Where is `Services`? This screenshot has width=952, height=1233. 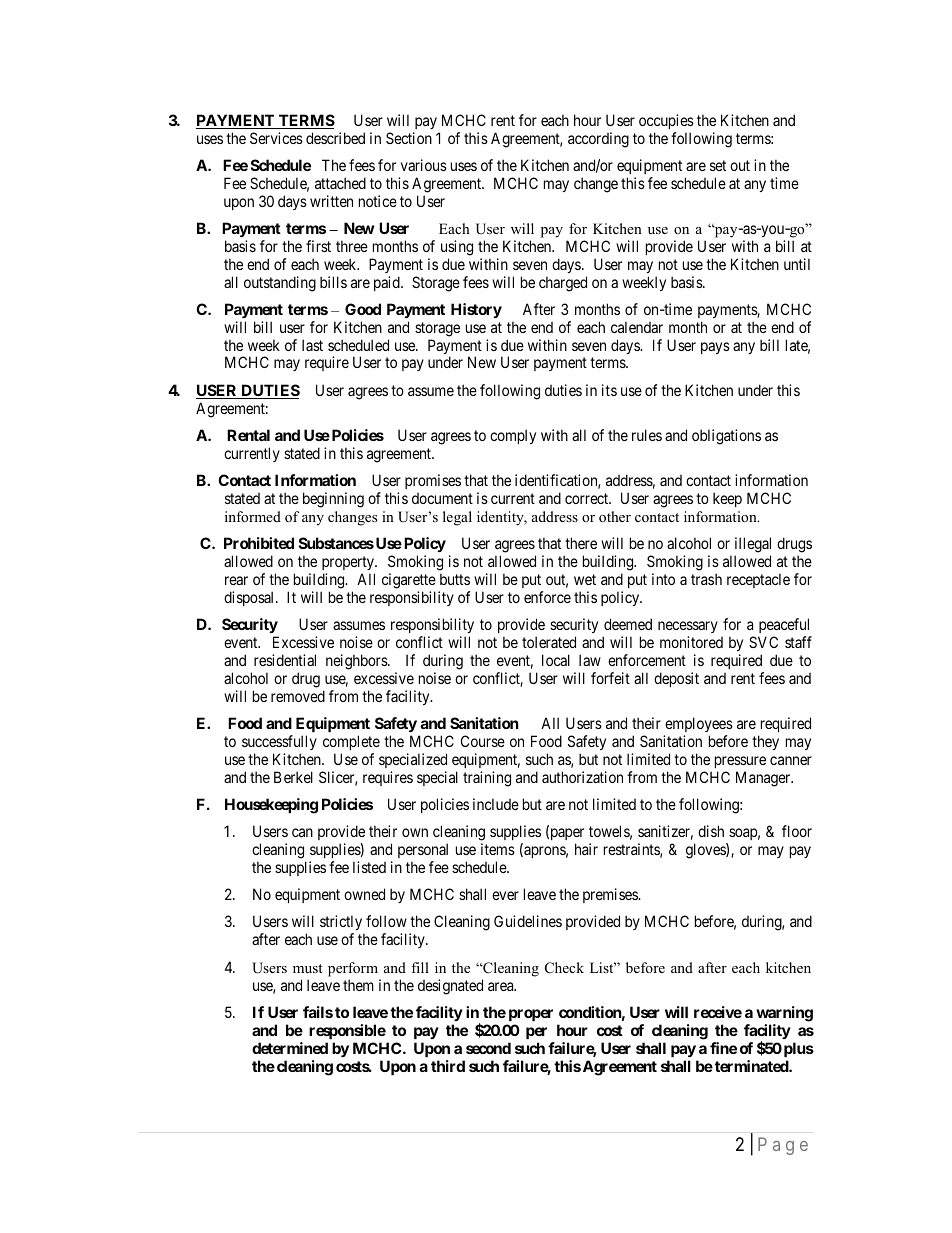 Services is located at coordinates (276, 138).
